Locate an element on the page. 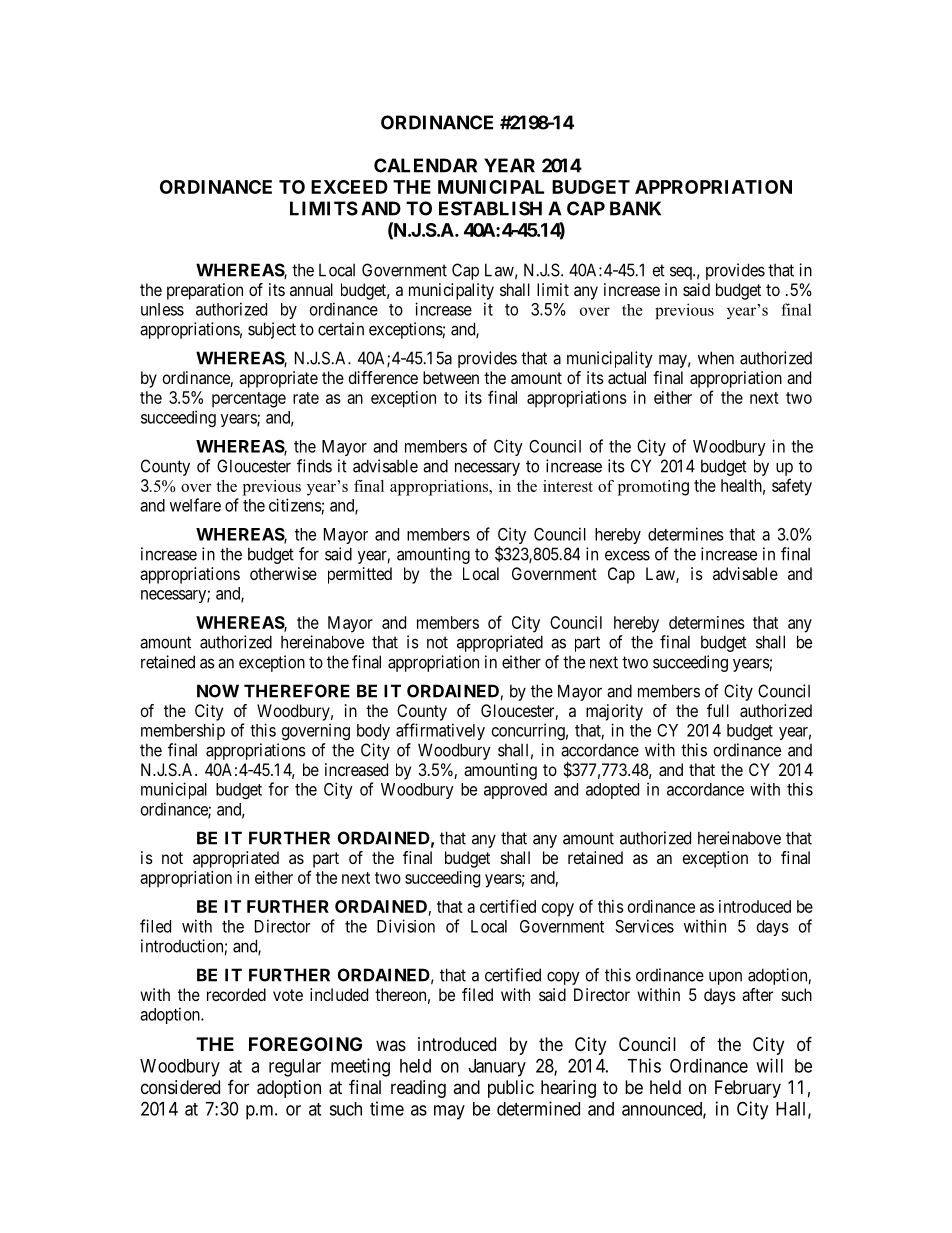 This image has width=952, height=1233. welfare is located at coordinates (195, 505).
